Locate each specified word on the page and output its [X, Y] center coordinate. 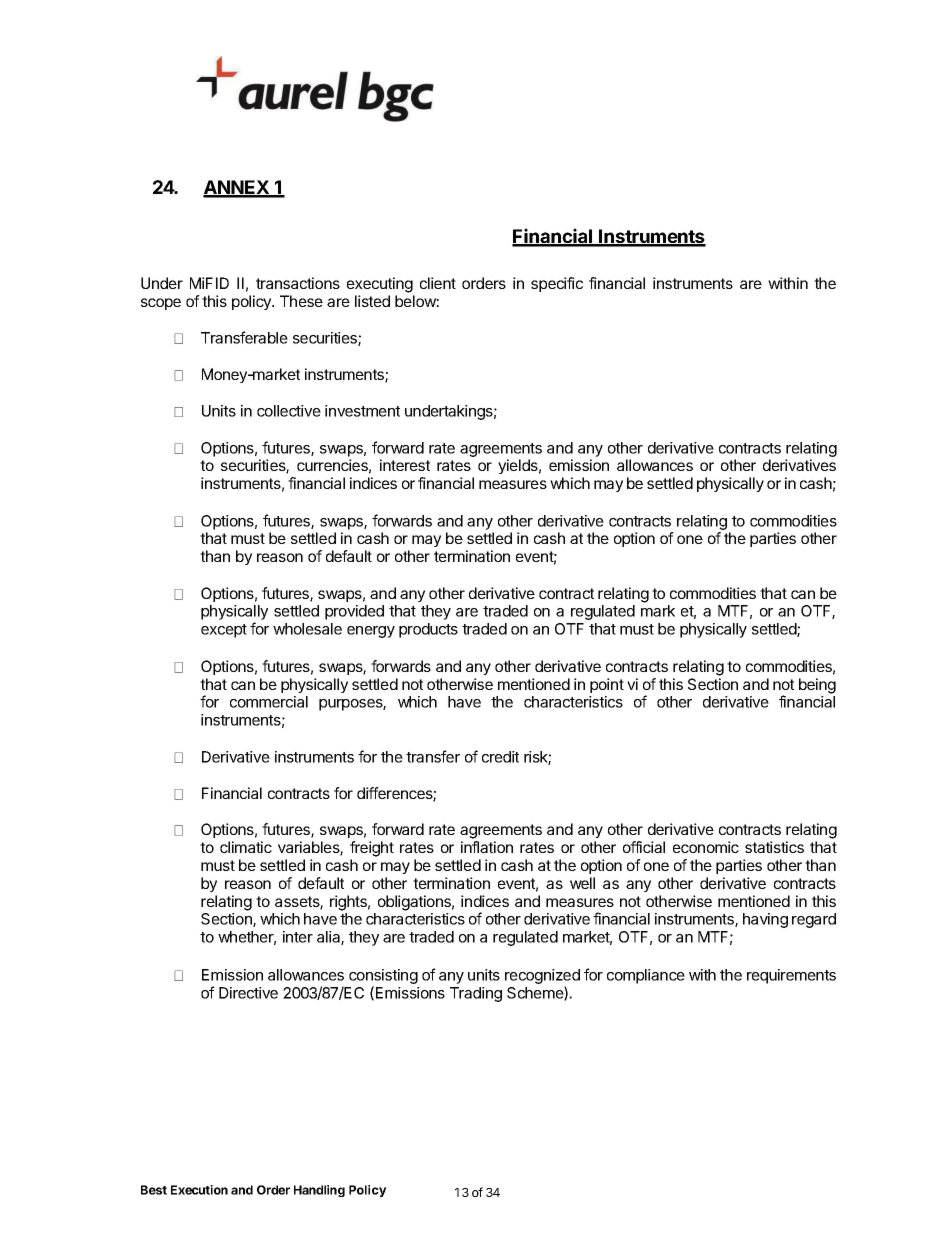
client [438, 283]
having [765, 920]
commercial [269, 702]
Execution [199, 1190]
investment [362, 411]
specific [557, 284]
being [817, 686]
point [607, 685]
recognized [542, 978]
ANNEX [237, 188]
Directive [248, 993]
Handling [319, 1191]
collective [289, 411]
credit [500, 757]
